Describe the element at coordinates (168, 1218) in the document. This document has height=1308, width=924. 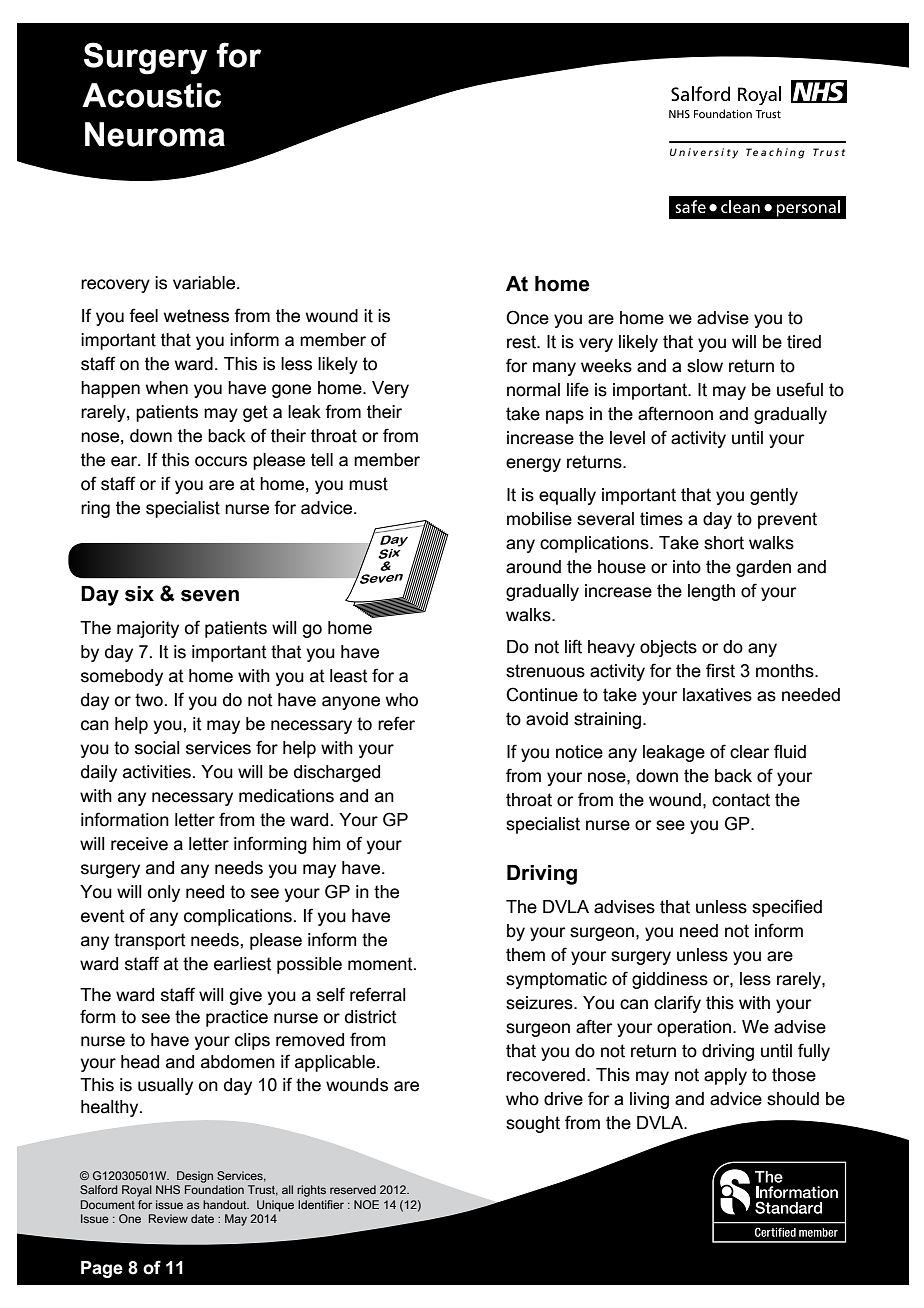
I see `Review` at that location.
